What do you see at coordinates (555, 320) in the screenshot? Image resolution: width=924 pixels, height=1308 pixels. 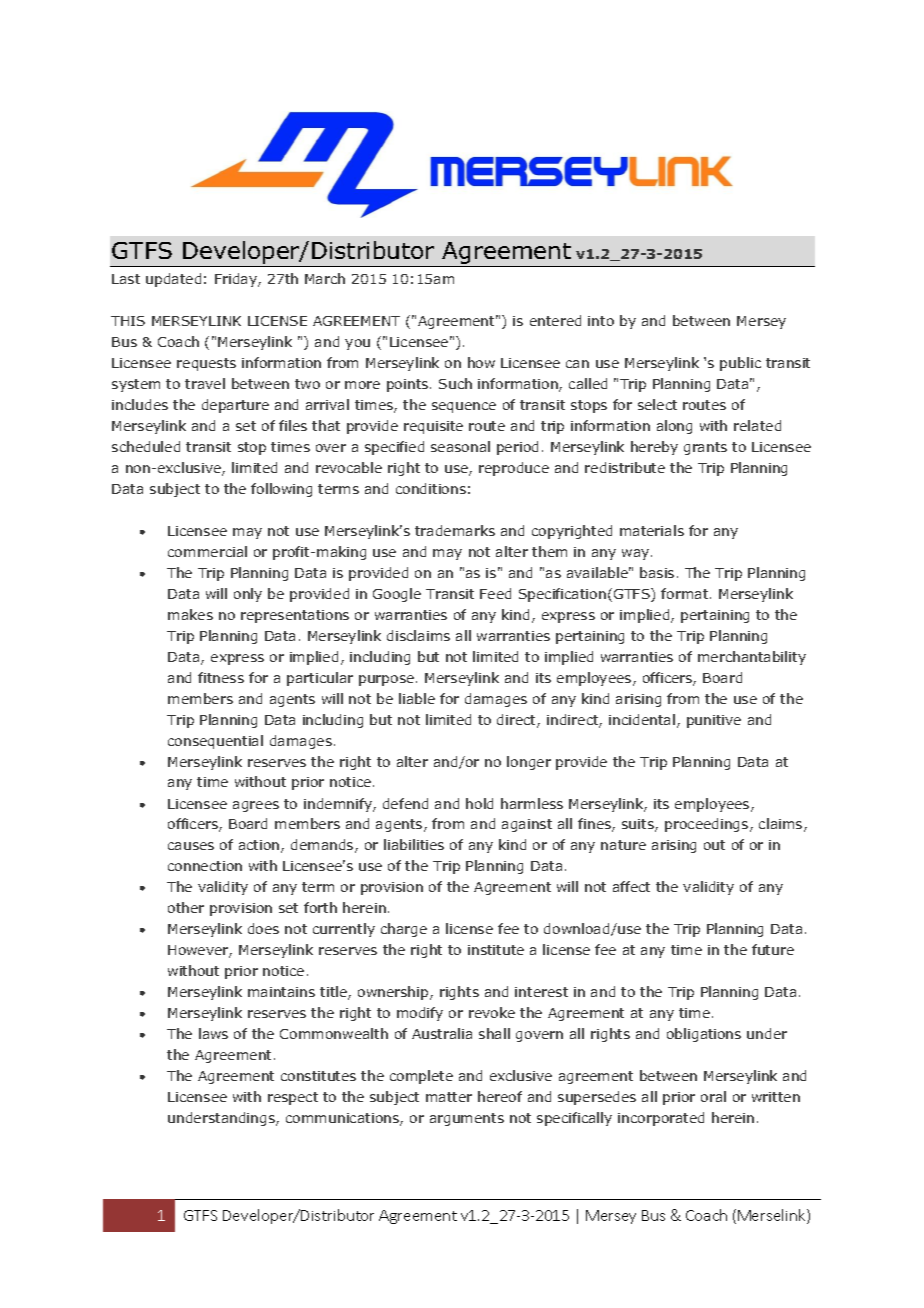 I see `entered` at bounding box center [555, 320].
